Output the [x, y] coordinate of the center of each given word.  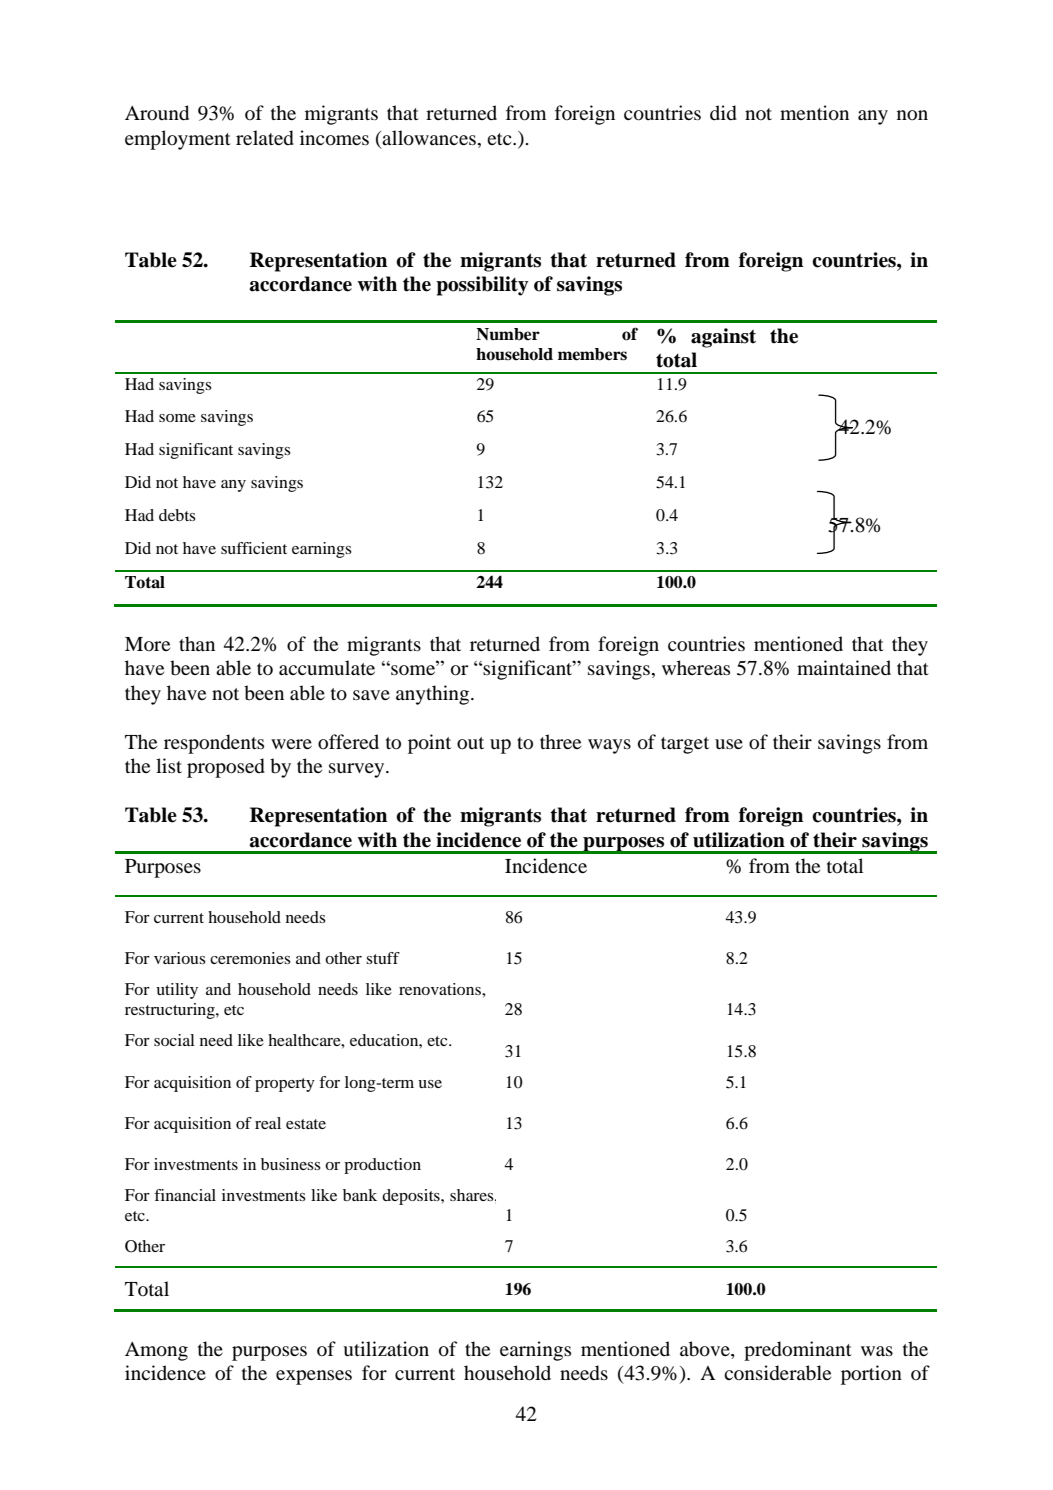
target [685, 745]
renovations [441, 989]
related [265, 138]
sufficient [254, 548]
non [912, 115]
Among [156, 1351]
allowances [429, 138]
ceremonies [250, 958]
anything [434, 695]
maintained [844, 667]
